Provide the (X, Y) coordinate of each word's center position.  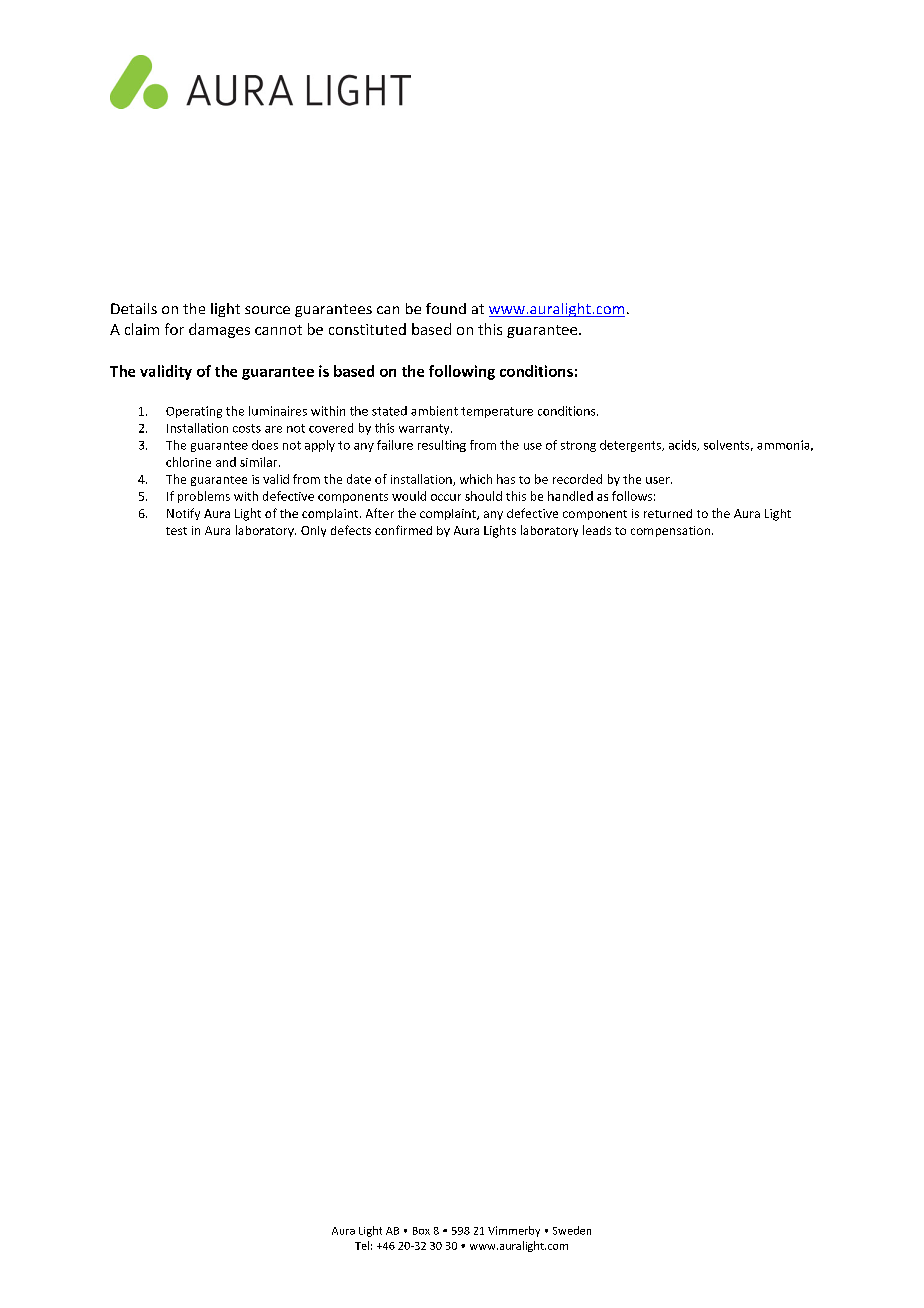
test (176, 531)
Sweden (572, 1230)
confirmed (403, 530)
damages (219, 330)
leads (597, 530)
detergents (631, 446)
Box (421, 1231)
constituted (367, 329)
